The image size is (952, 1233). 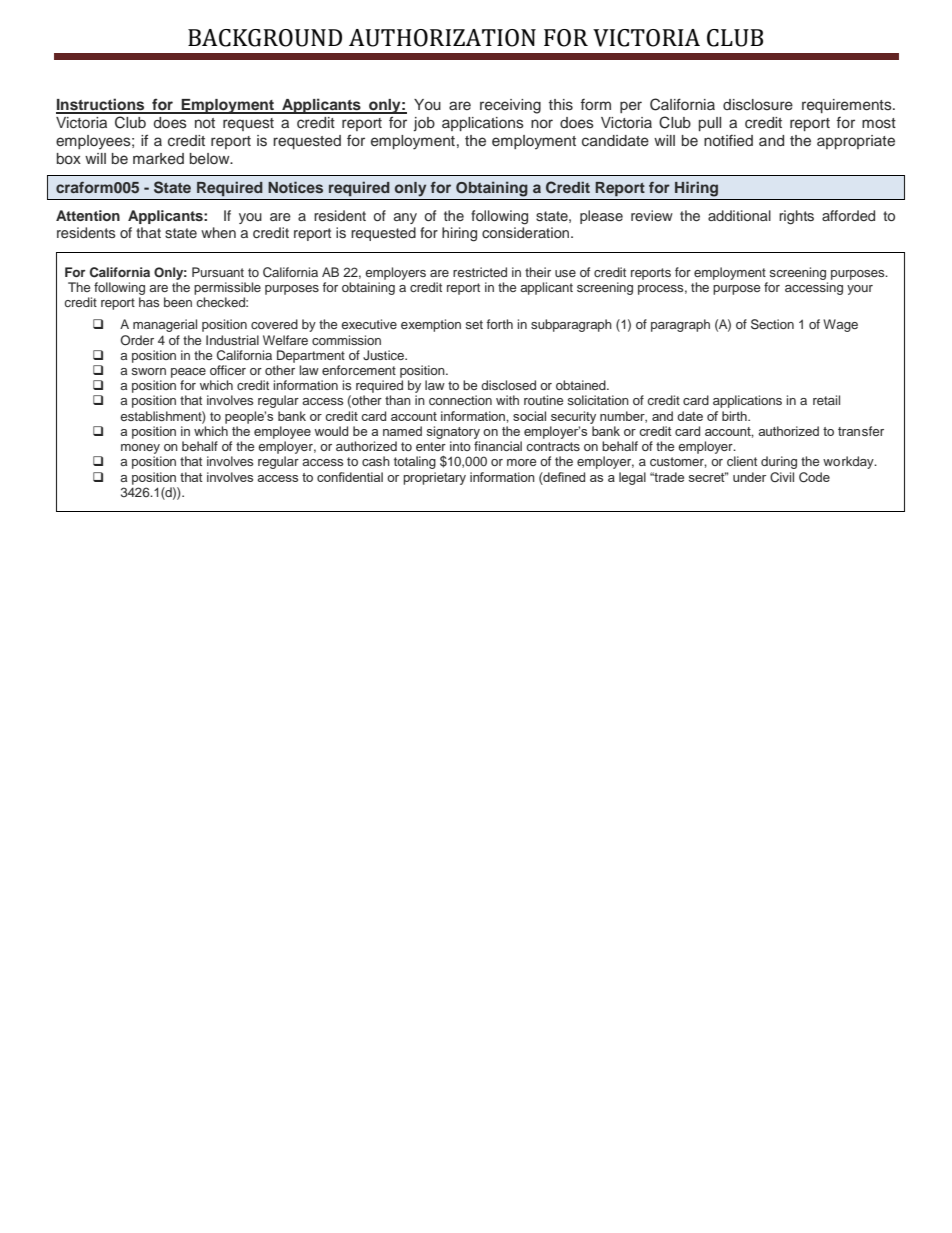 I want to click on money, so click(x=140, y=449).
